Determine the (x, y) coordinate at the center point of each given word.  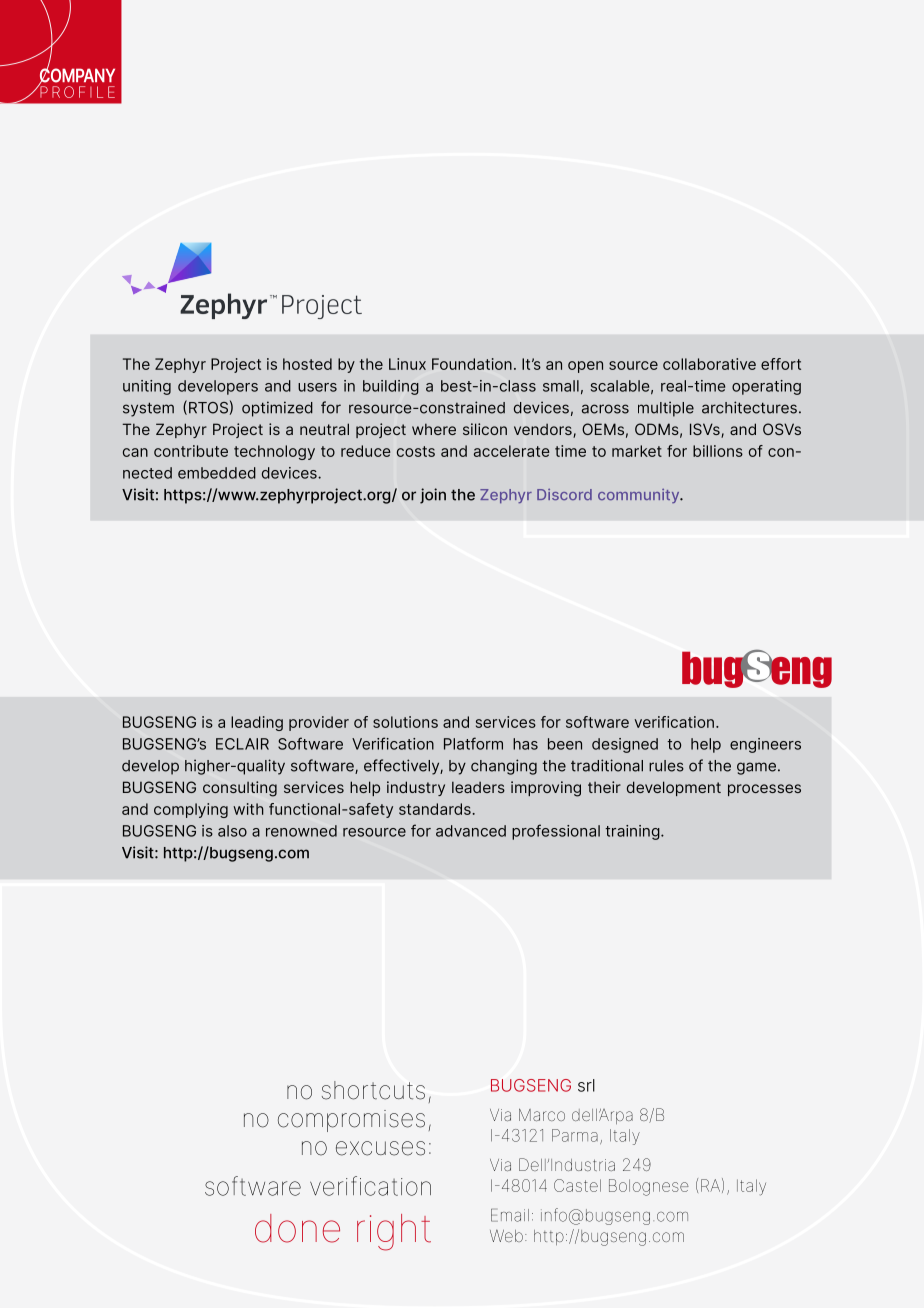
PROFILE (76, 91)
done (297, 1228)
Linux (407, 364)
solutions (405, 722)
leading (257, 723)
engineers (765, 745)
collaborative (709, 364)
